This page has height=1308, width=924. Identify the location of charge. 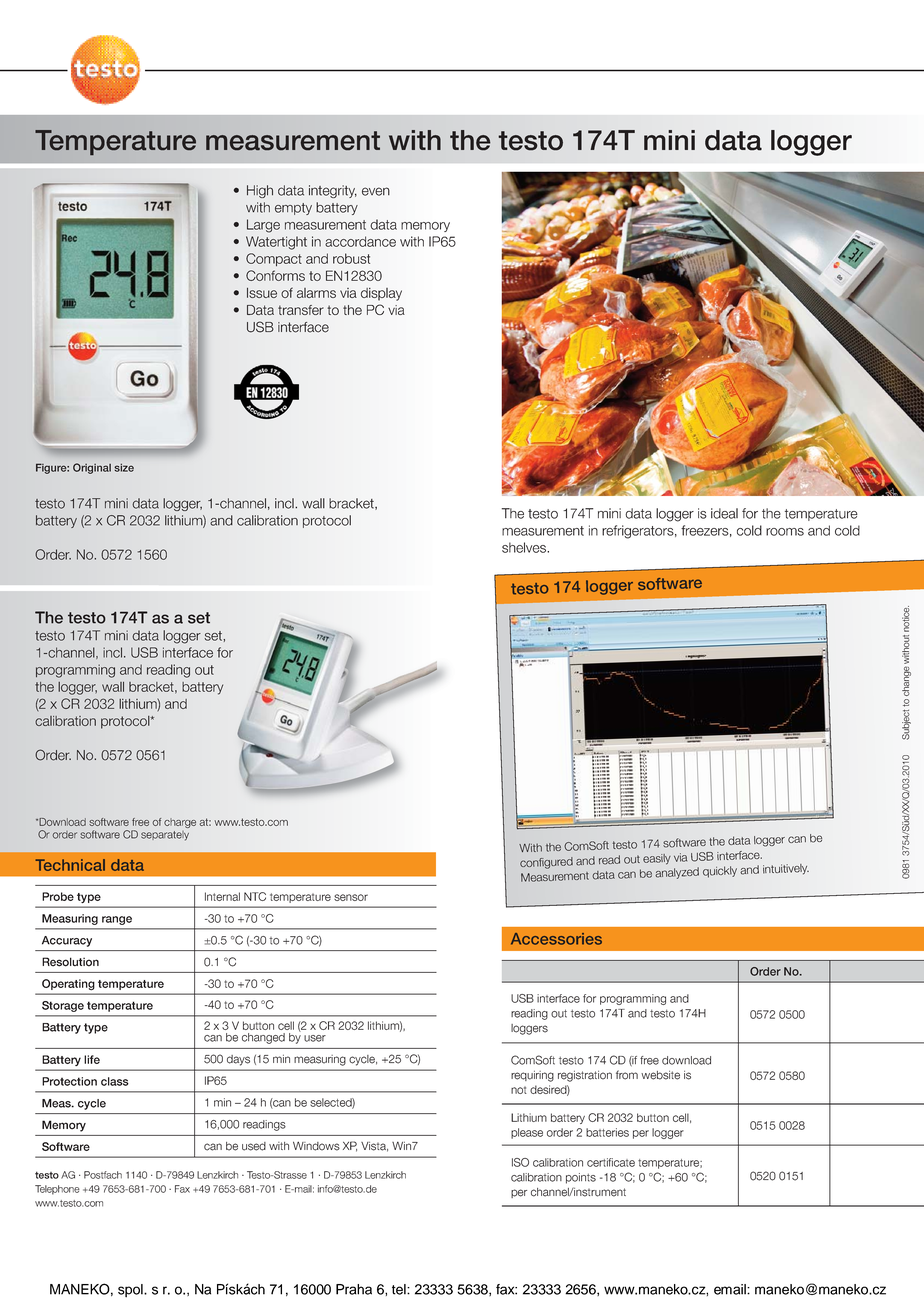
(180, 823).
